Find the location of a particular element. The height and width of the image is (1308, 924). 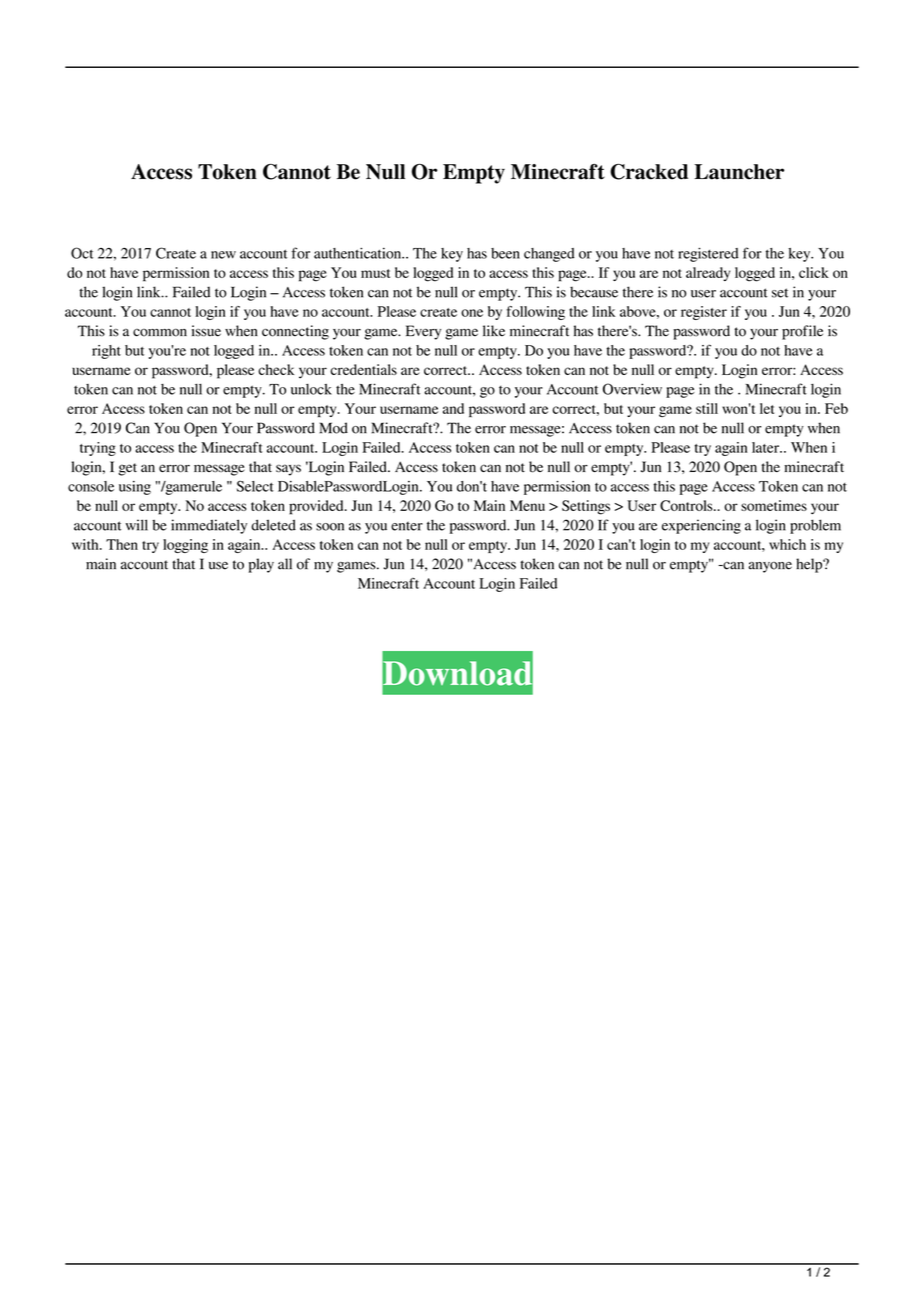

Overview is located at coordinates (632, 389).
